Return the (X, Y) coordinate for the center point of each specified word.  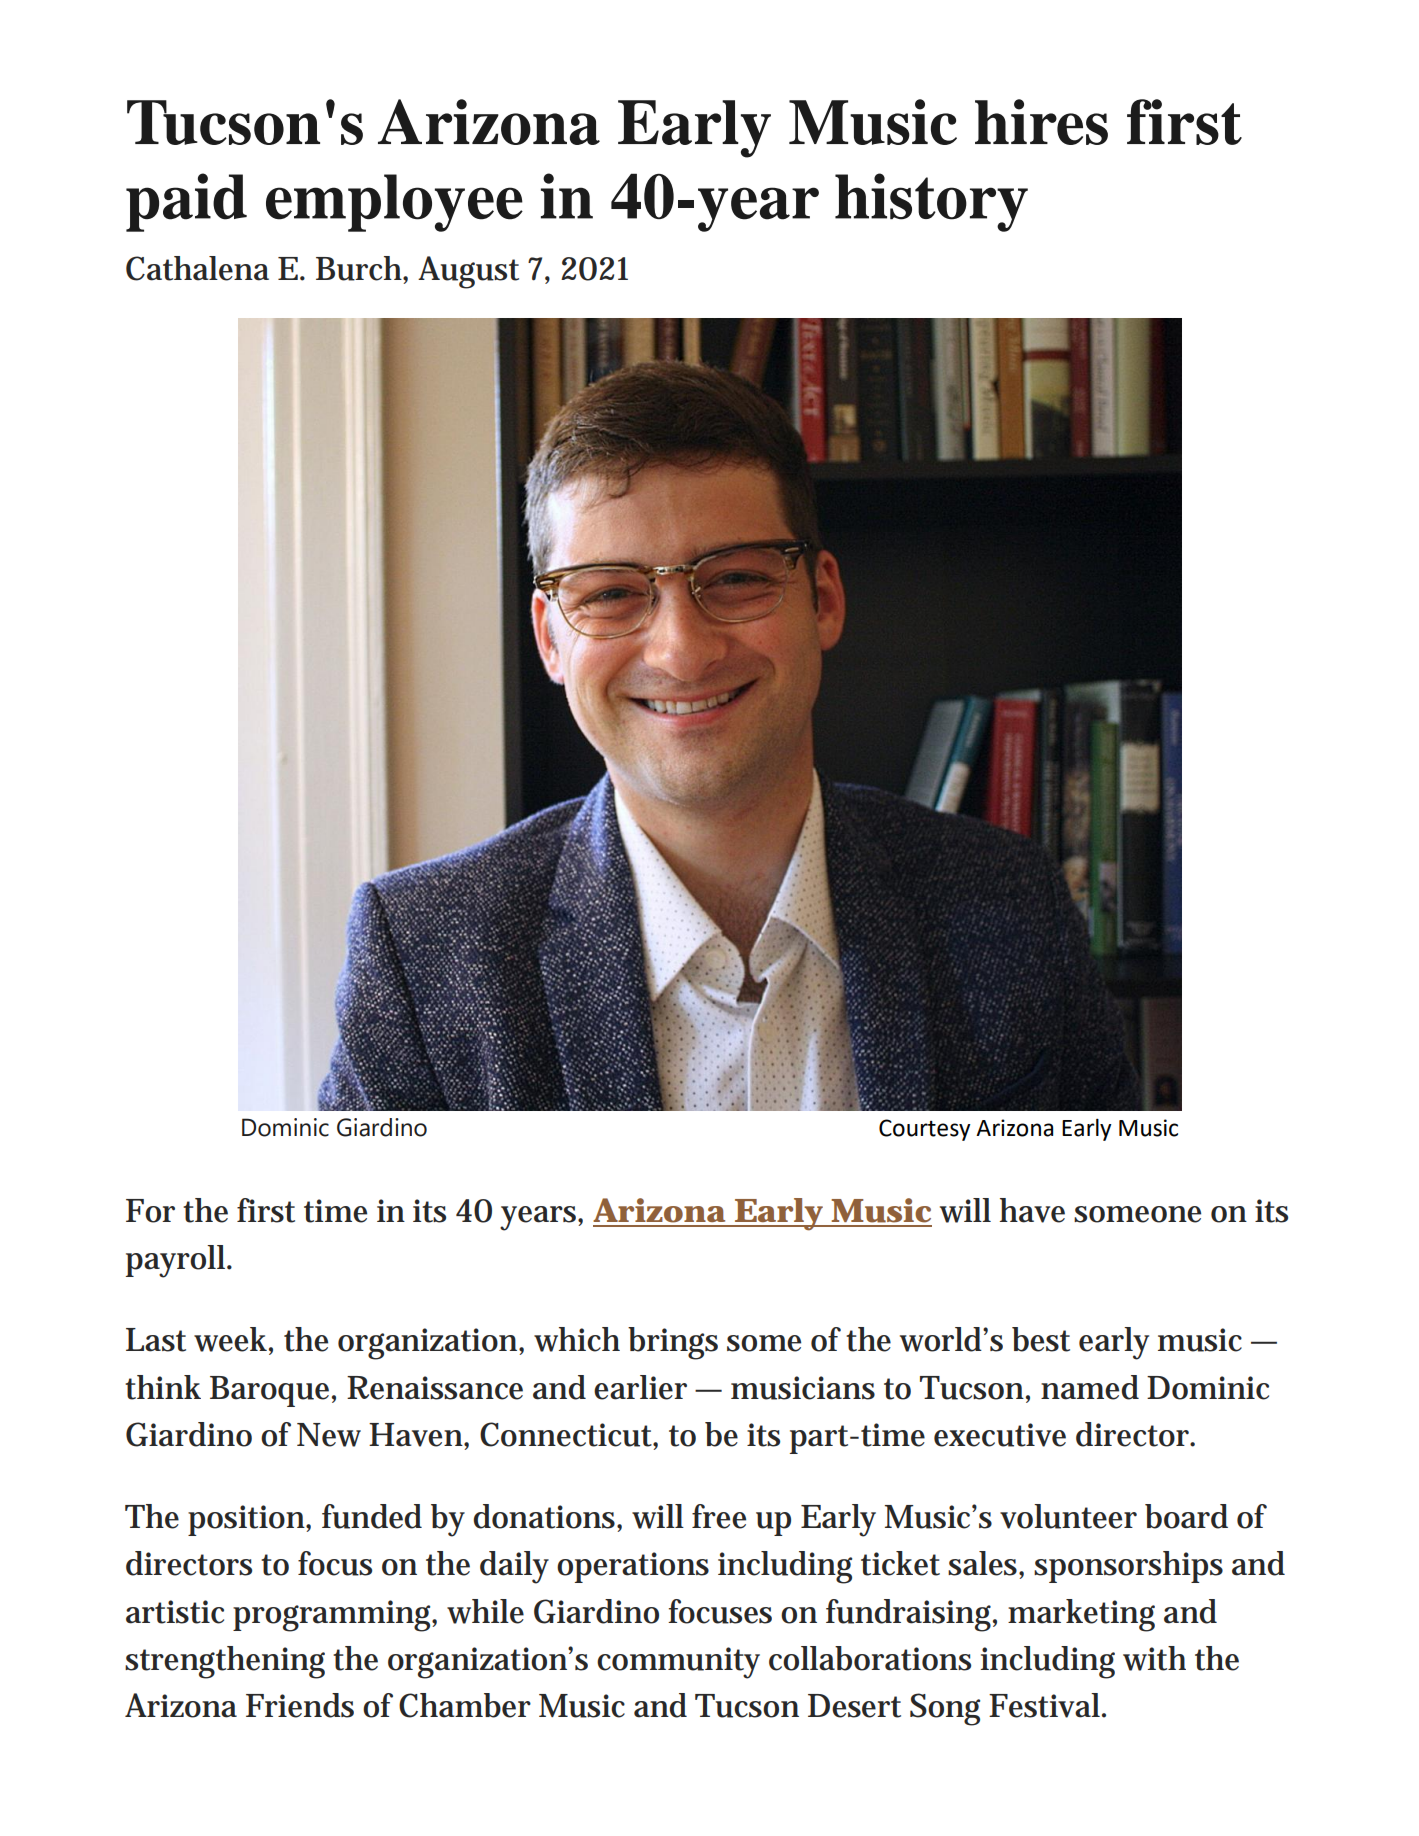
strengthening (225, 1662)
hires (1041, 122)
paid (186, 202)
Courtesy (924, 1130)
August (468, 272)
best (1041, 1339)
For (150, 1211)
